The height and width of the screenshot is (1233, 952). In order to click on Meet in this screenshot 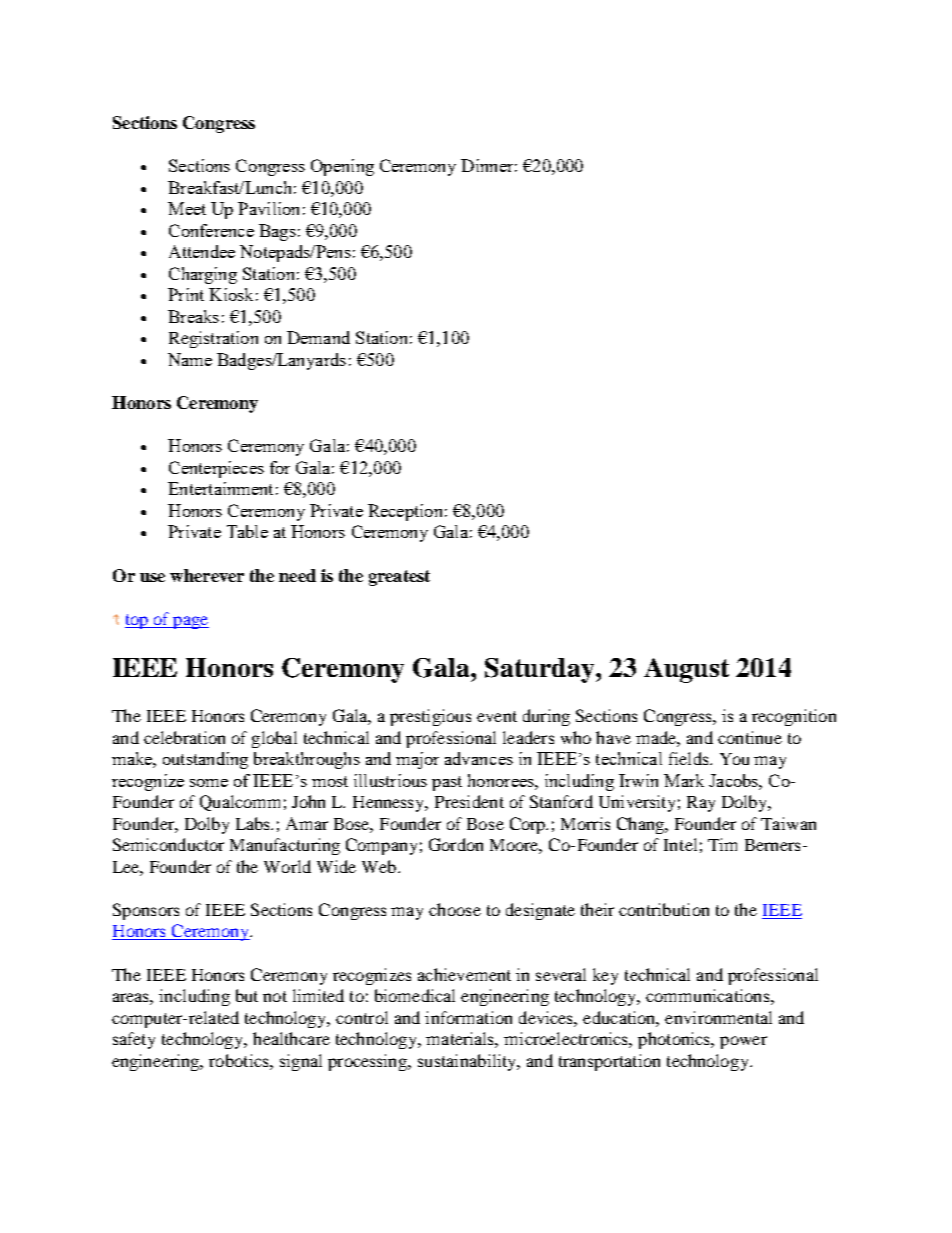, I will do `click(187, 208)`.
